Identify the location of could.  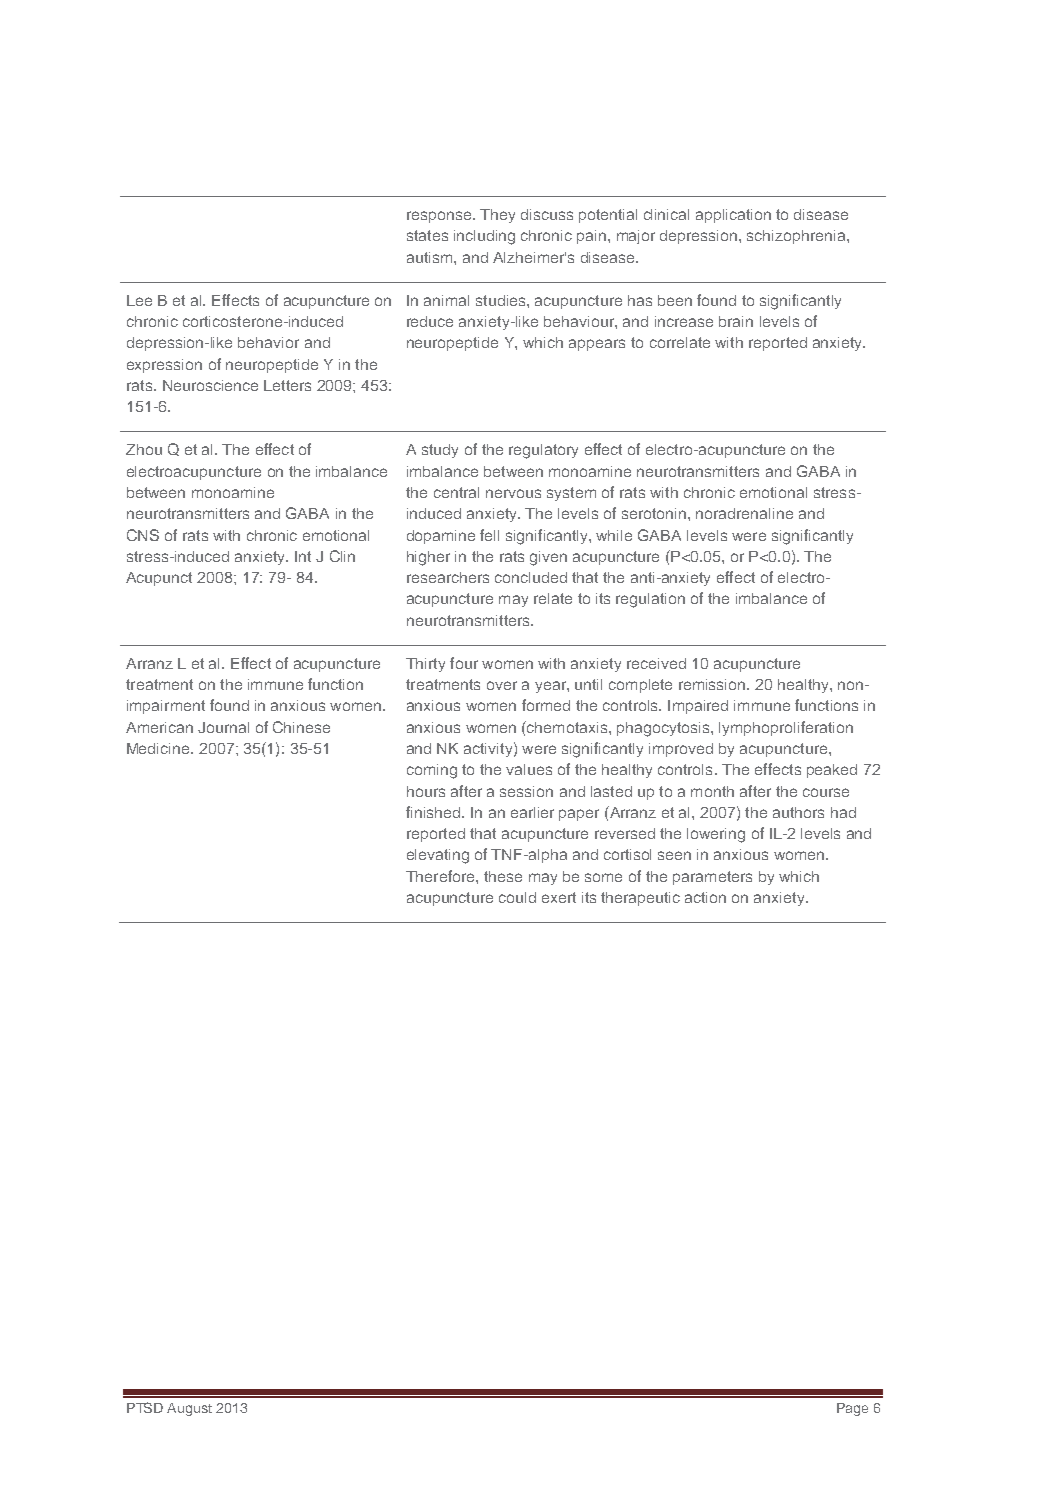
(517, 897).
